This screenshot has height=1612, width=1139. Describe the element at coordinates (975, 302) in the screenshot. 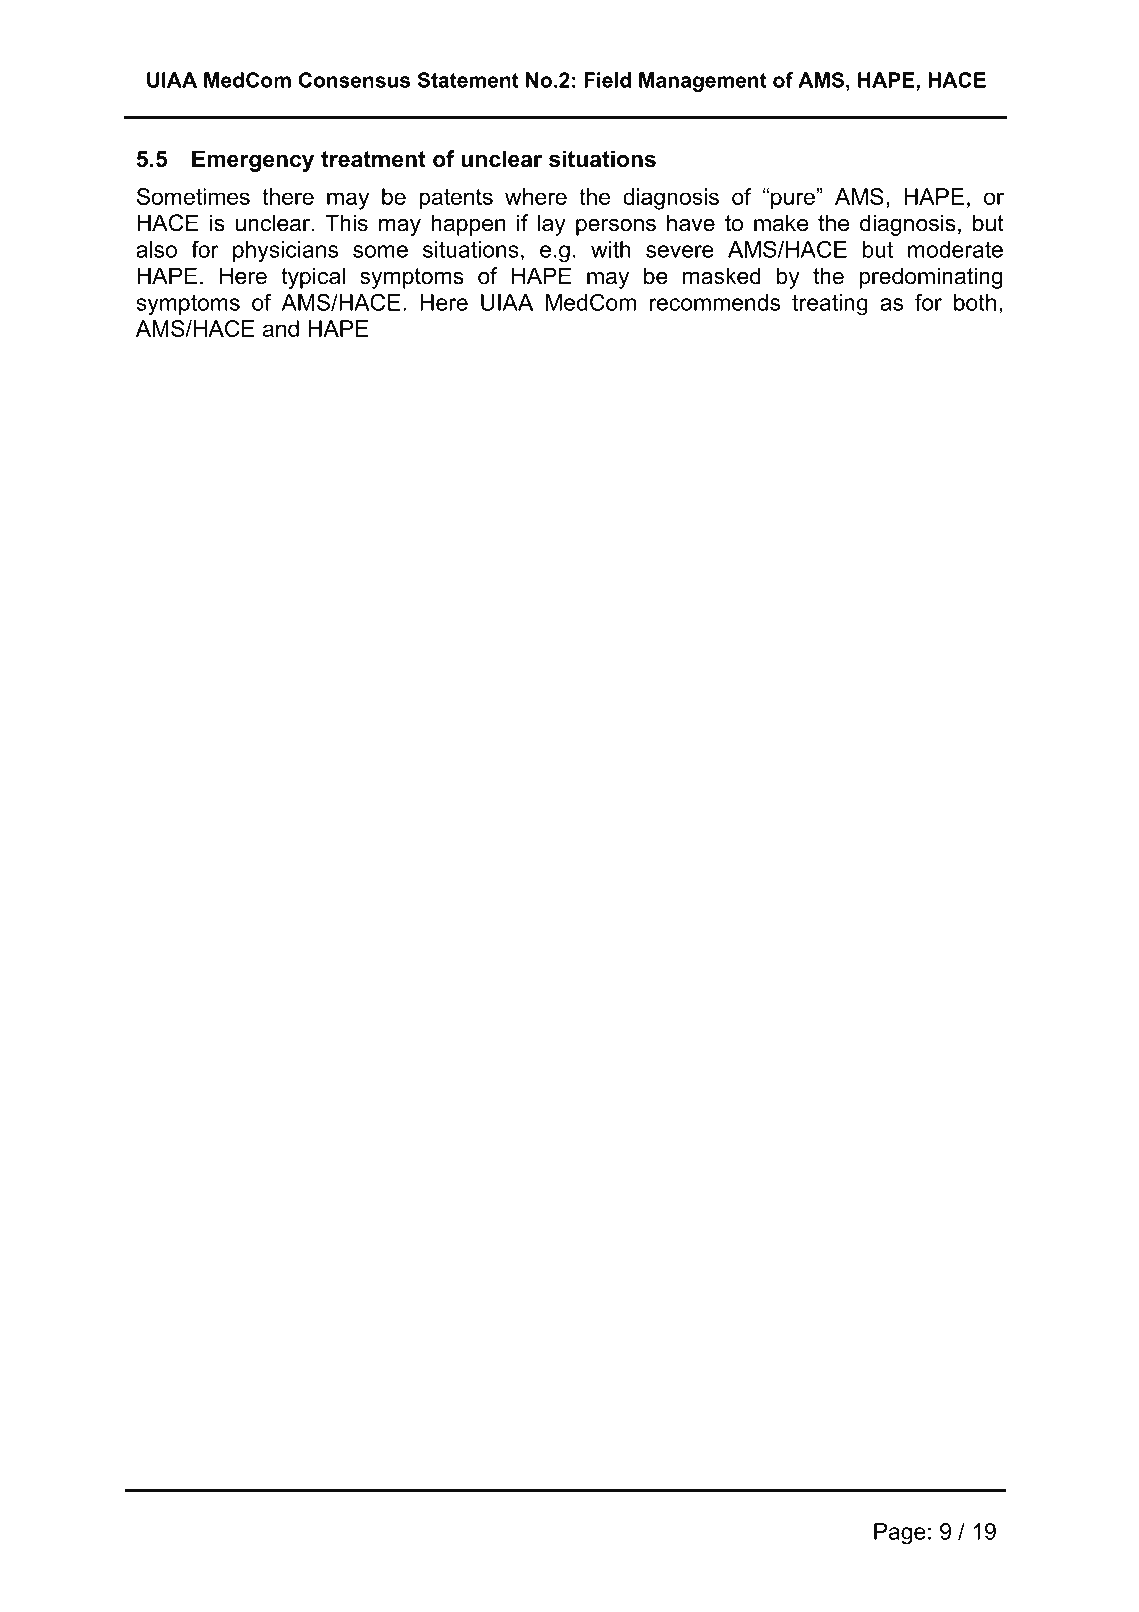

I see `both` at that location.
